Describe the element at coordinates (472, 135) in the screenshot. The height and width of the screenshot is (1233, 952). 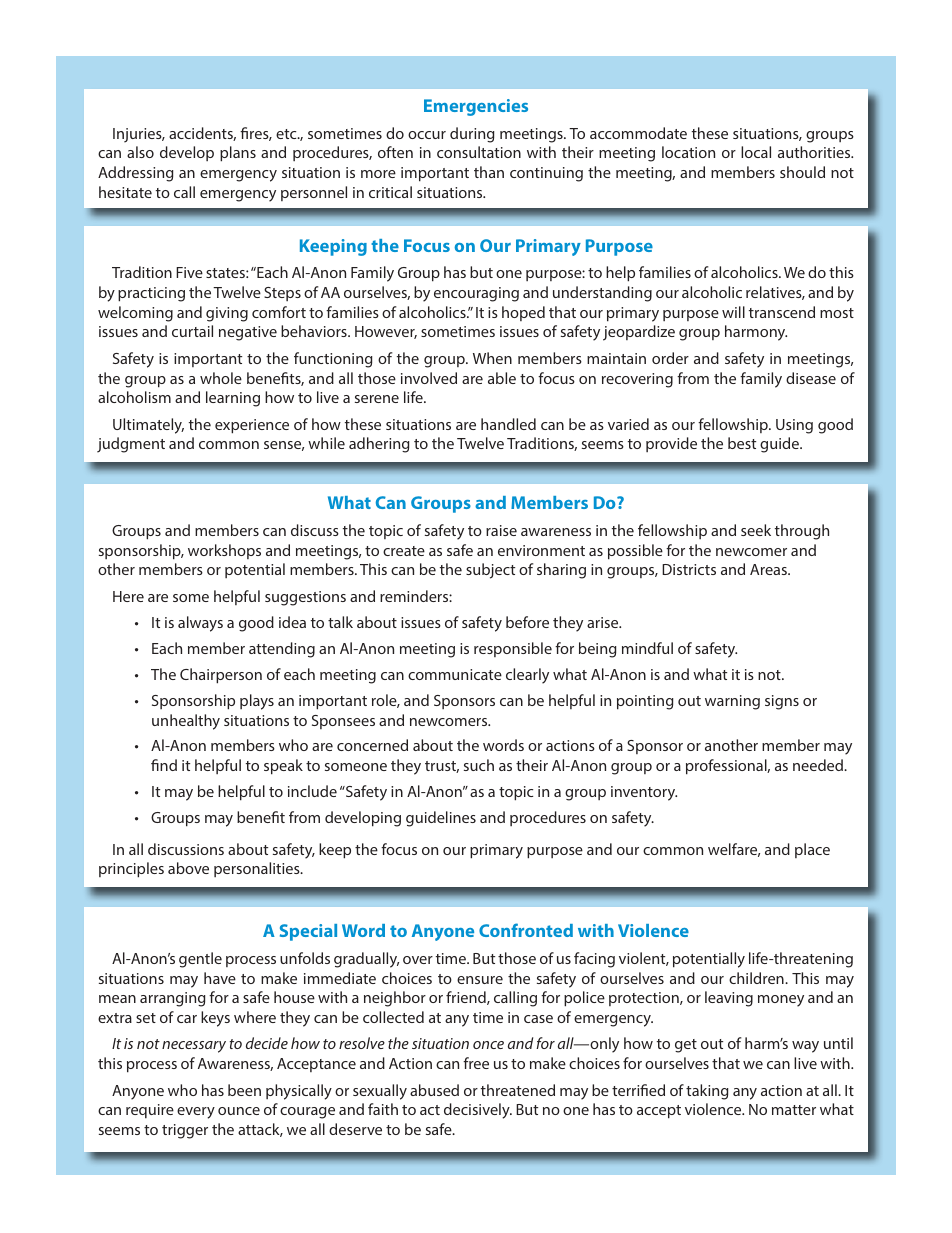
I see `during` at that location.
